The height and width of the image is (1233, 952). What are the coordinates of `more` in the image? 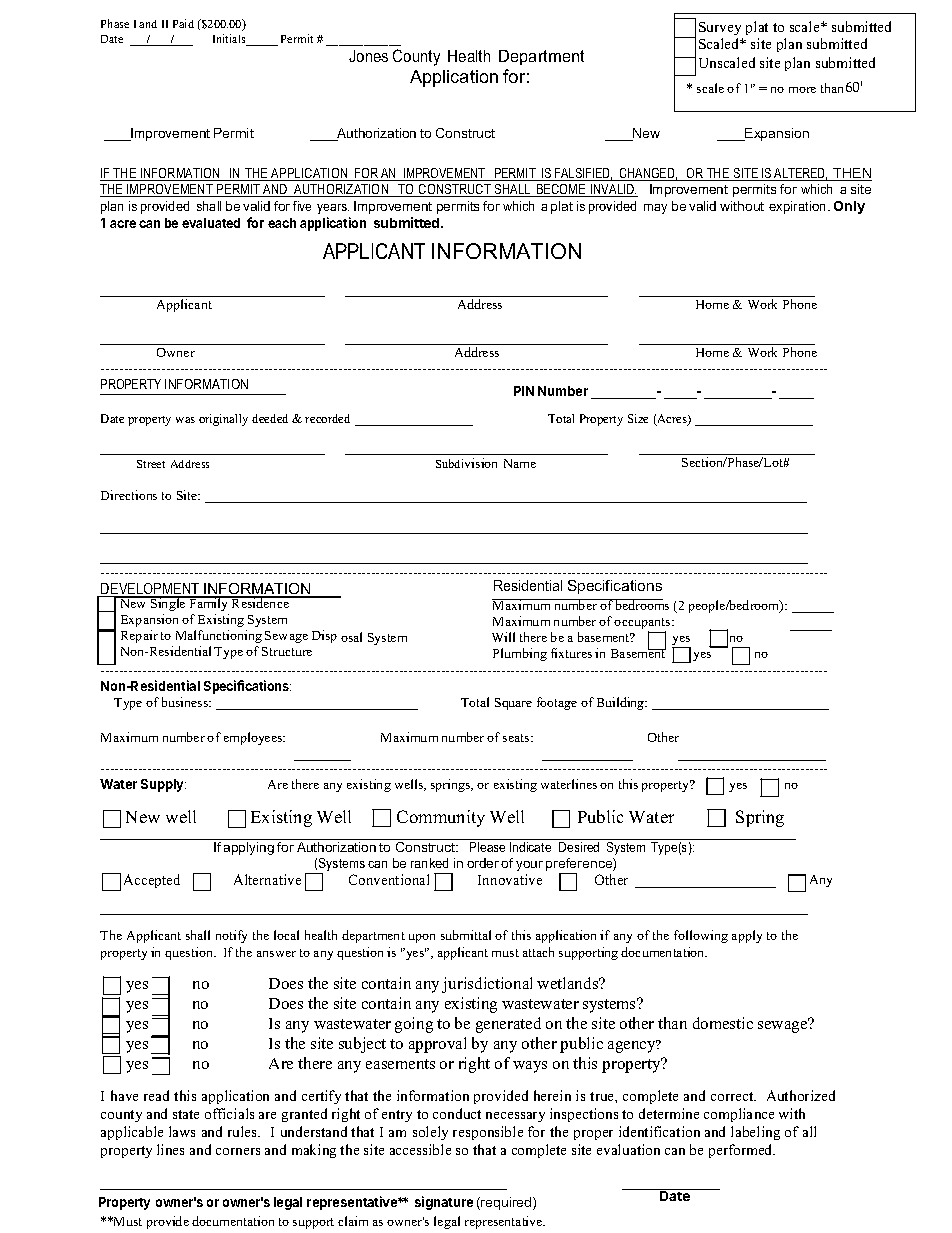 It's located at (802, 90).
